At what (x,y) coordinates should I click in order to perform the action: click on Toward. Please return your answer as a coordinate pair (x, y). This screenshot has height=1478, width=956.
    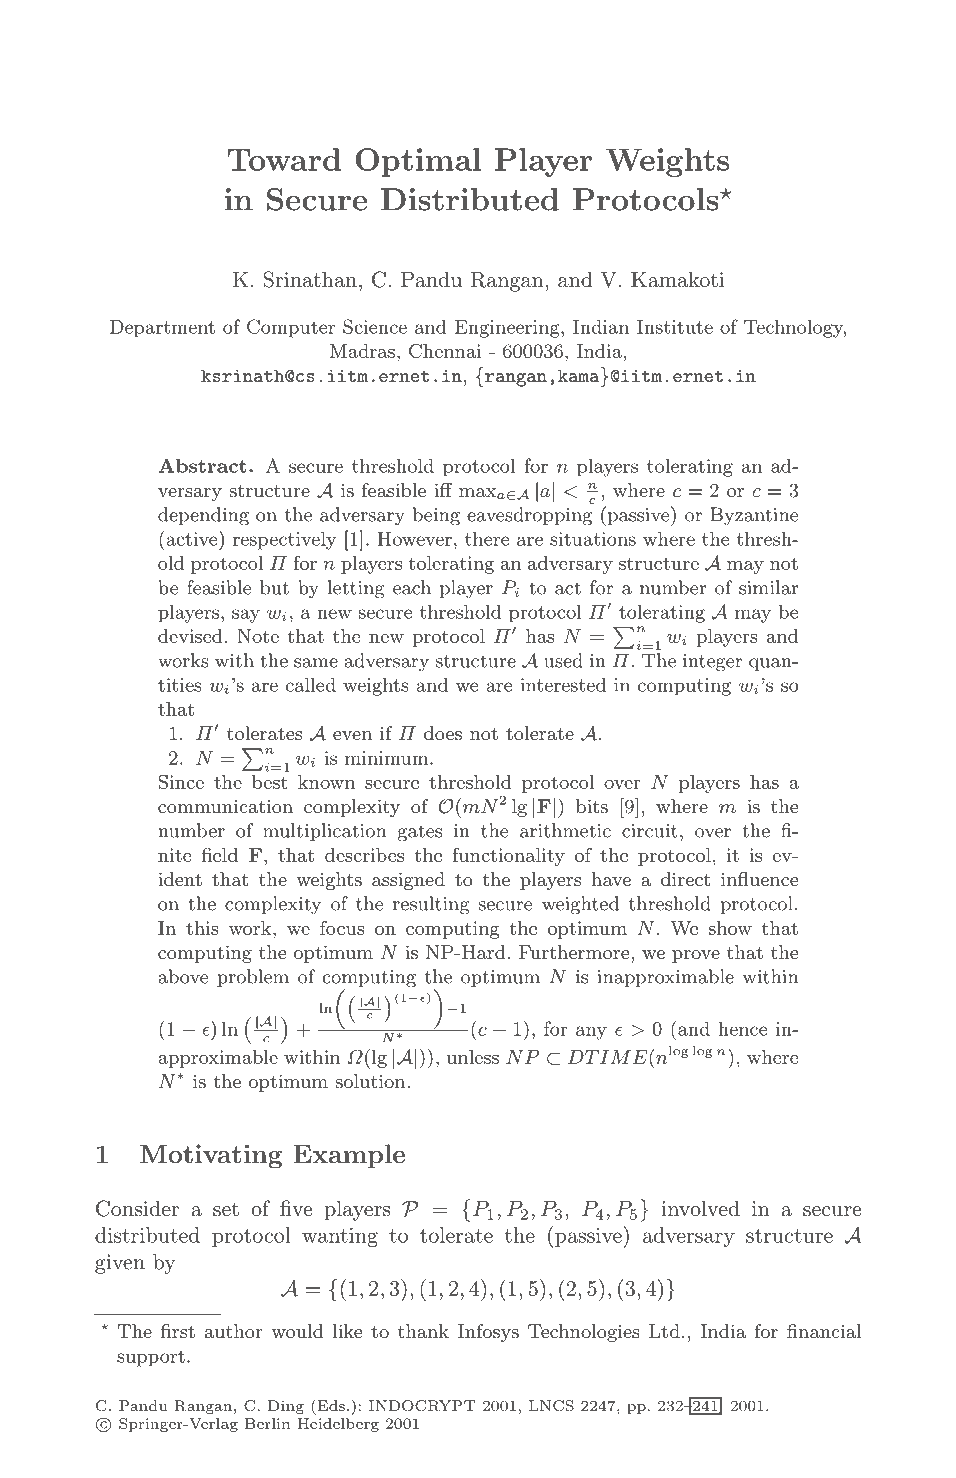
    Looking at the image, I should click on (284, 159).
